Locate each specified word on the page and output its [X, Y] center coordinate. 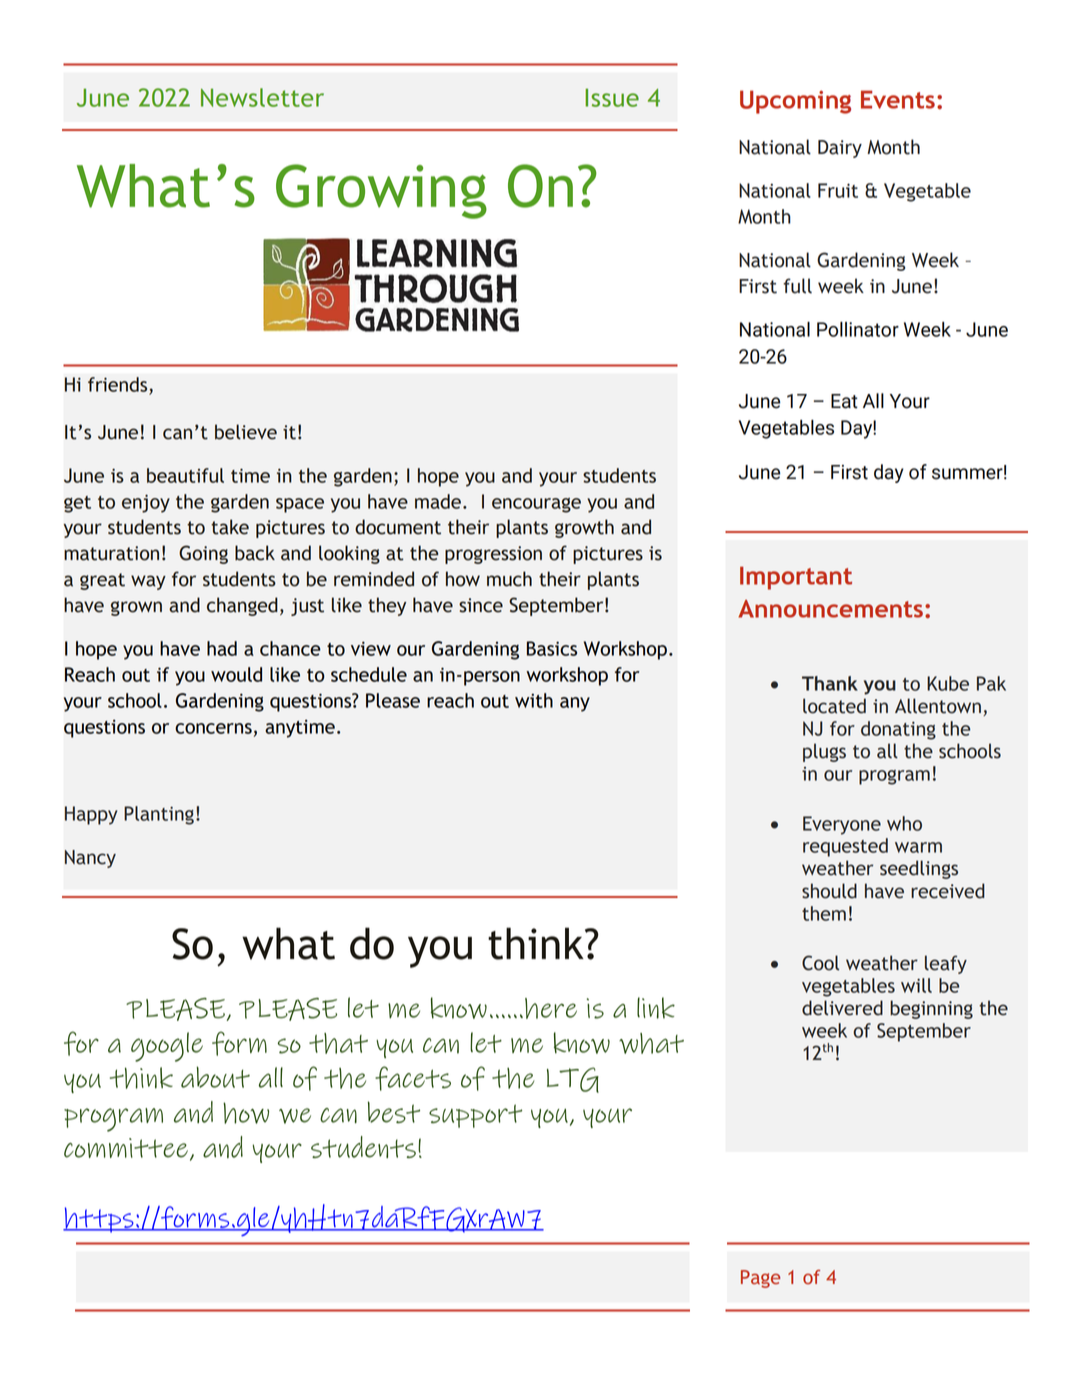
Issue [612, 97]
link [656, 1008]
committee [126, 1148]
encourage [536, 505]
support [475, 1116]
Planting [159, 815]
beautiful [185, 475]
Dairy [840, 149]
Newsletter [262, 97]
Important [796, 578]
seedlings [919, 869]
